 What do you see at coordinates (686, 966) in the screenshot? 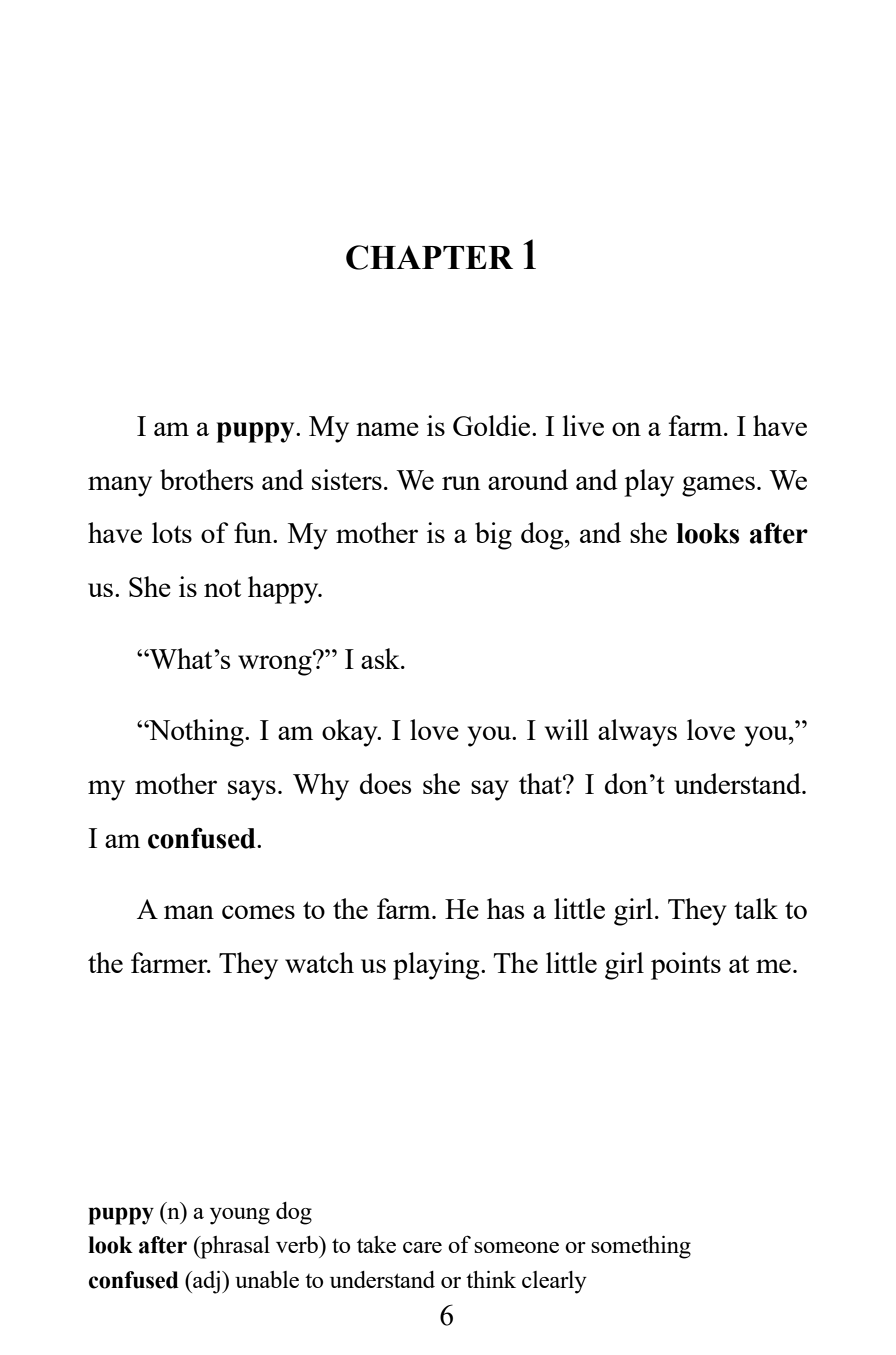
I see `points` at bounding box center [686, 966].
